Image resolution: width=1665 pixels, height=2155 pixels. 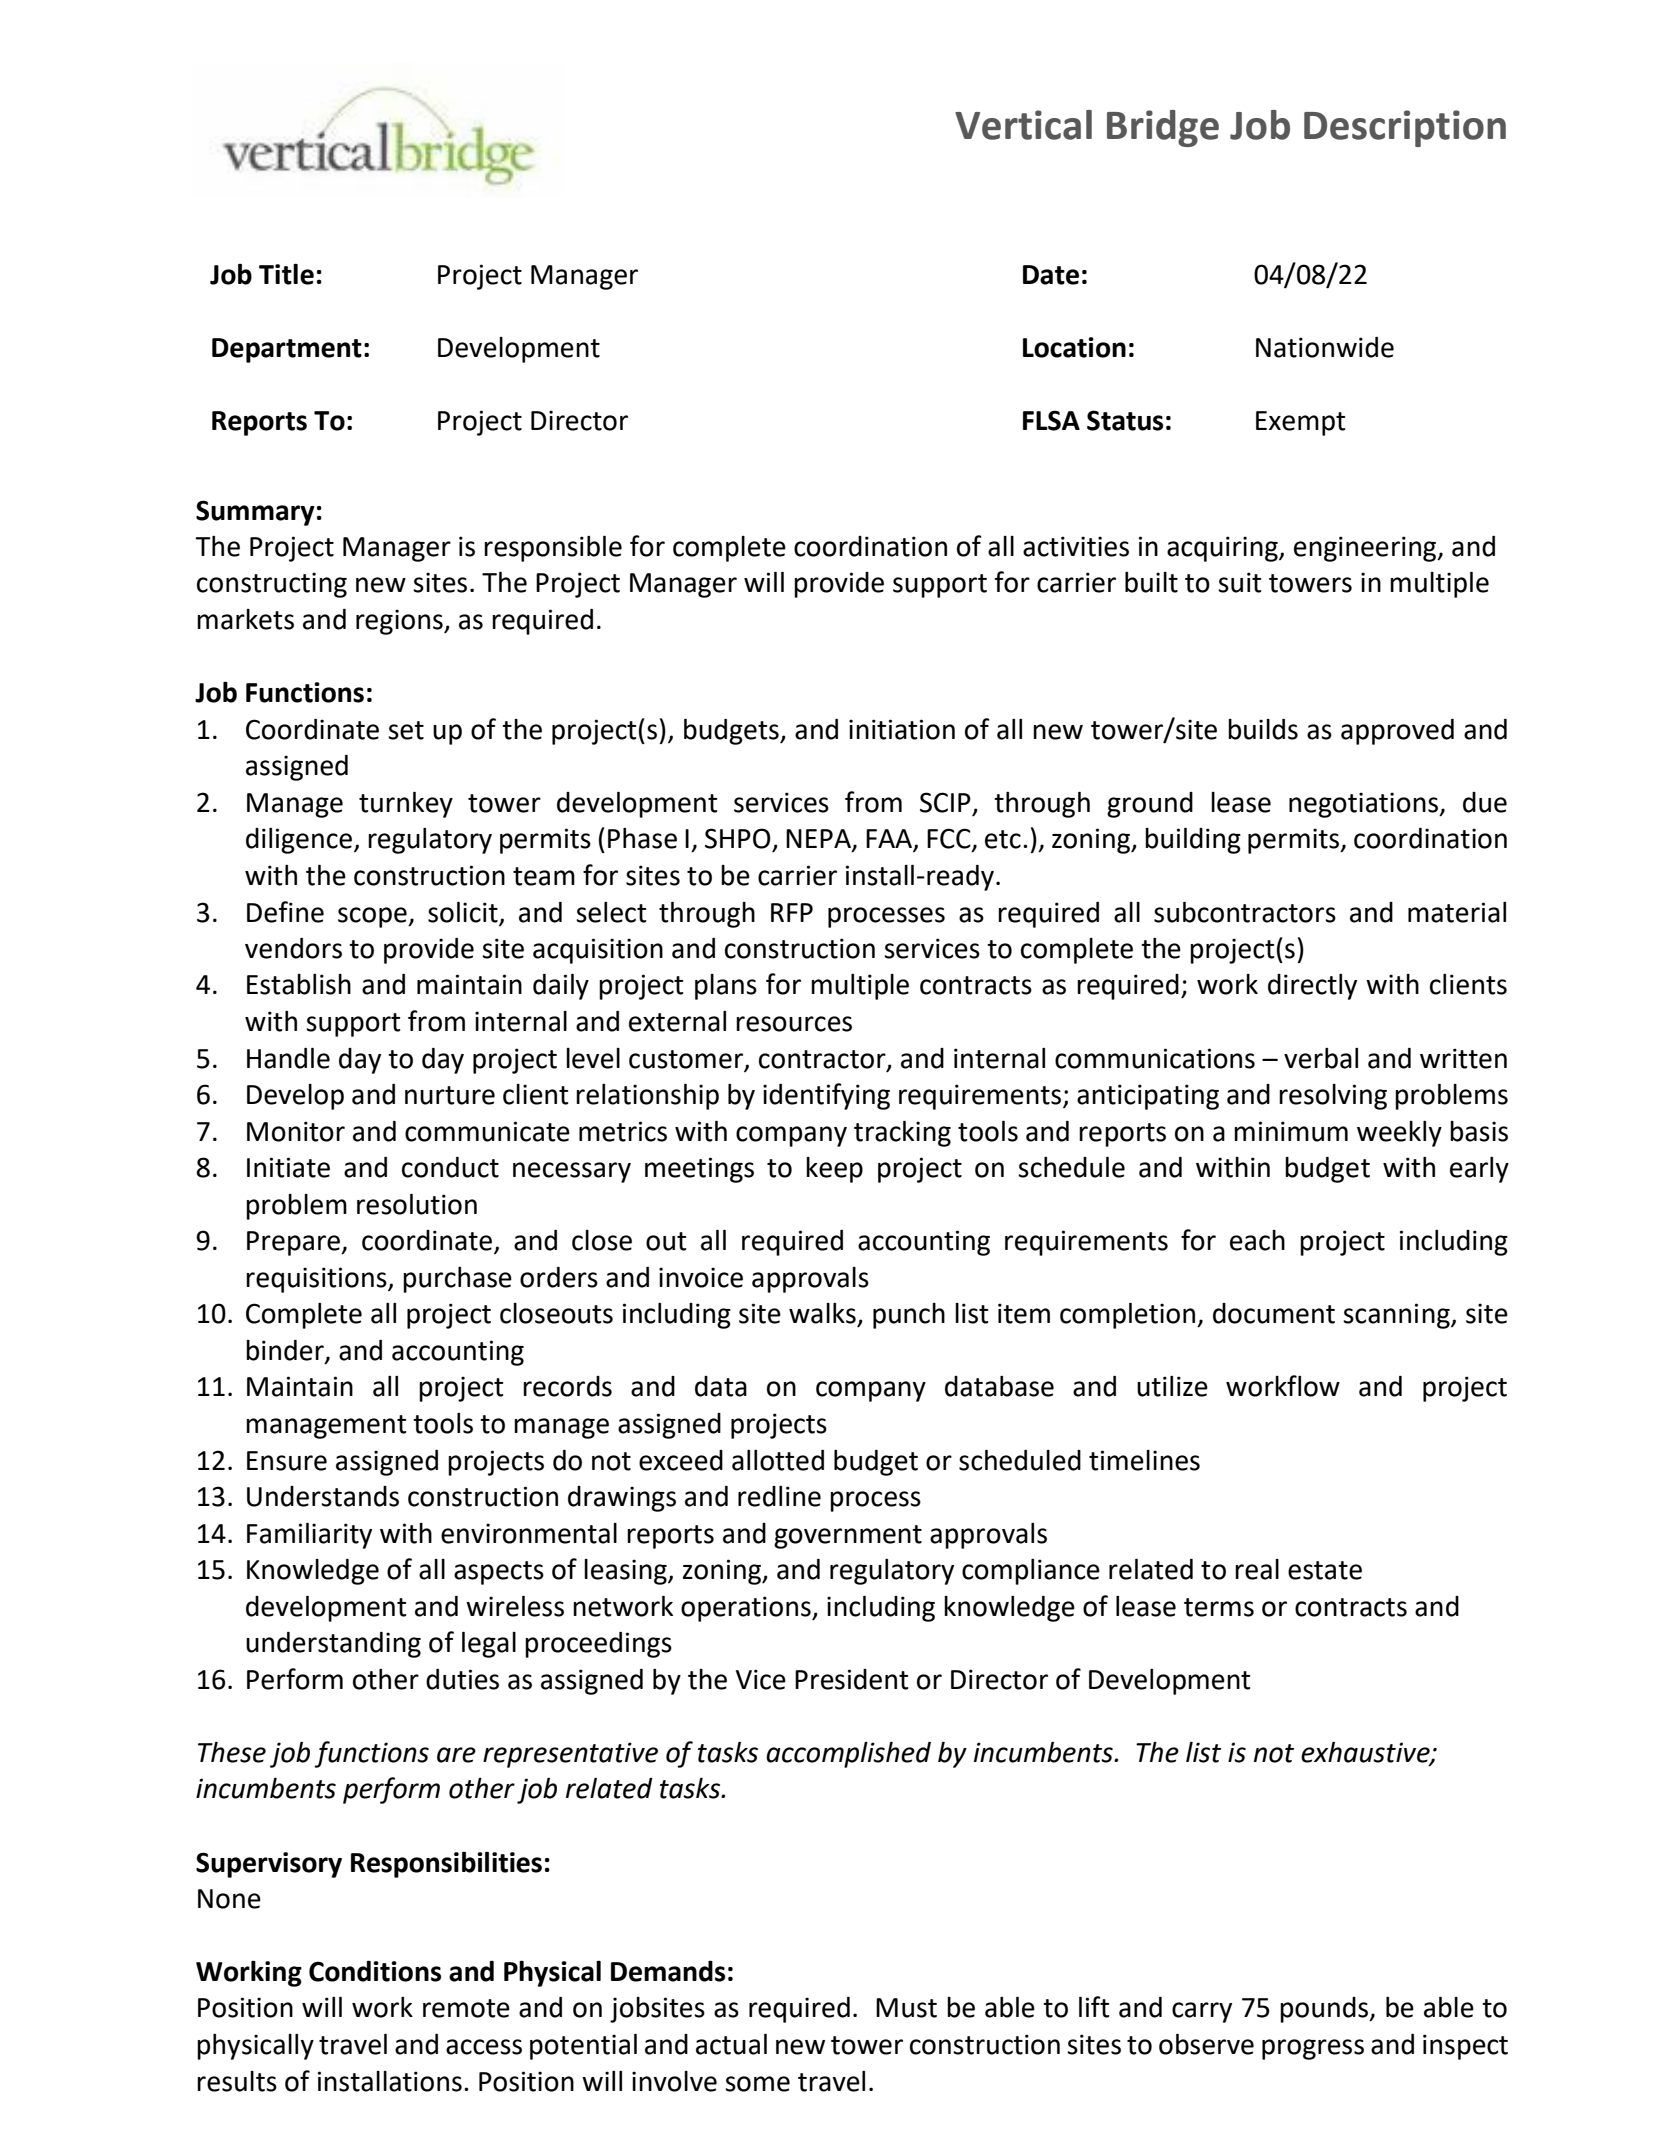 What do you see at coordinates (375, 1971) in the page?
I see `Conditions` at bounding box center [375, 1971].
